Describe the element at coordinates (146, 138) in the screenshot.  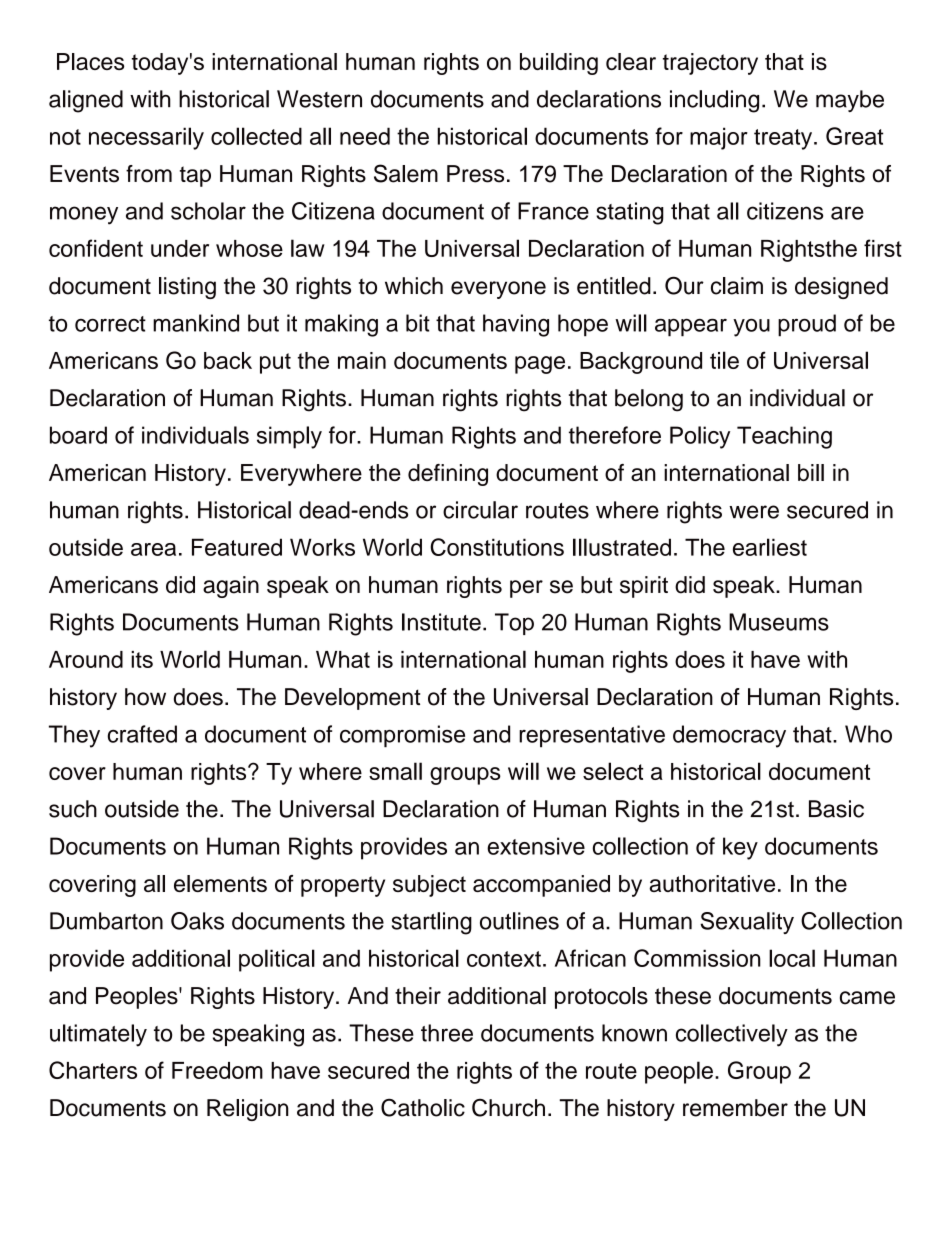
I see `necessarily` at that location.
